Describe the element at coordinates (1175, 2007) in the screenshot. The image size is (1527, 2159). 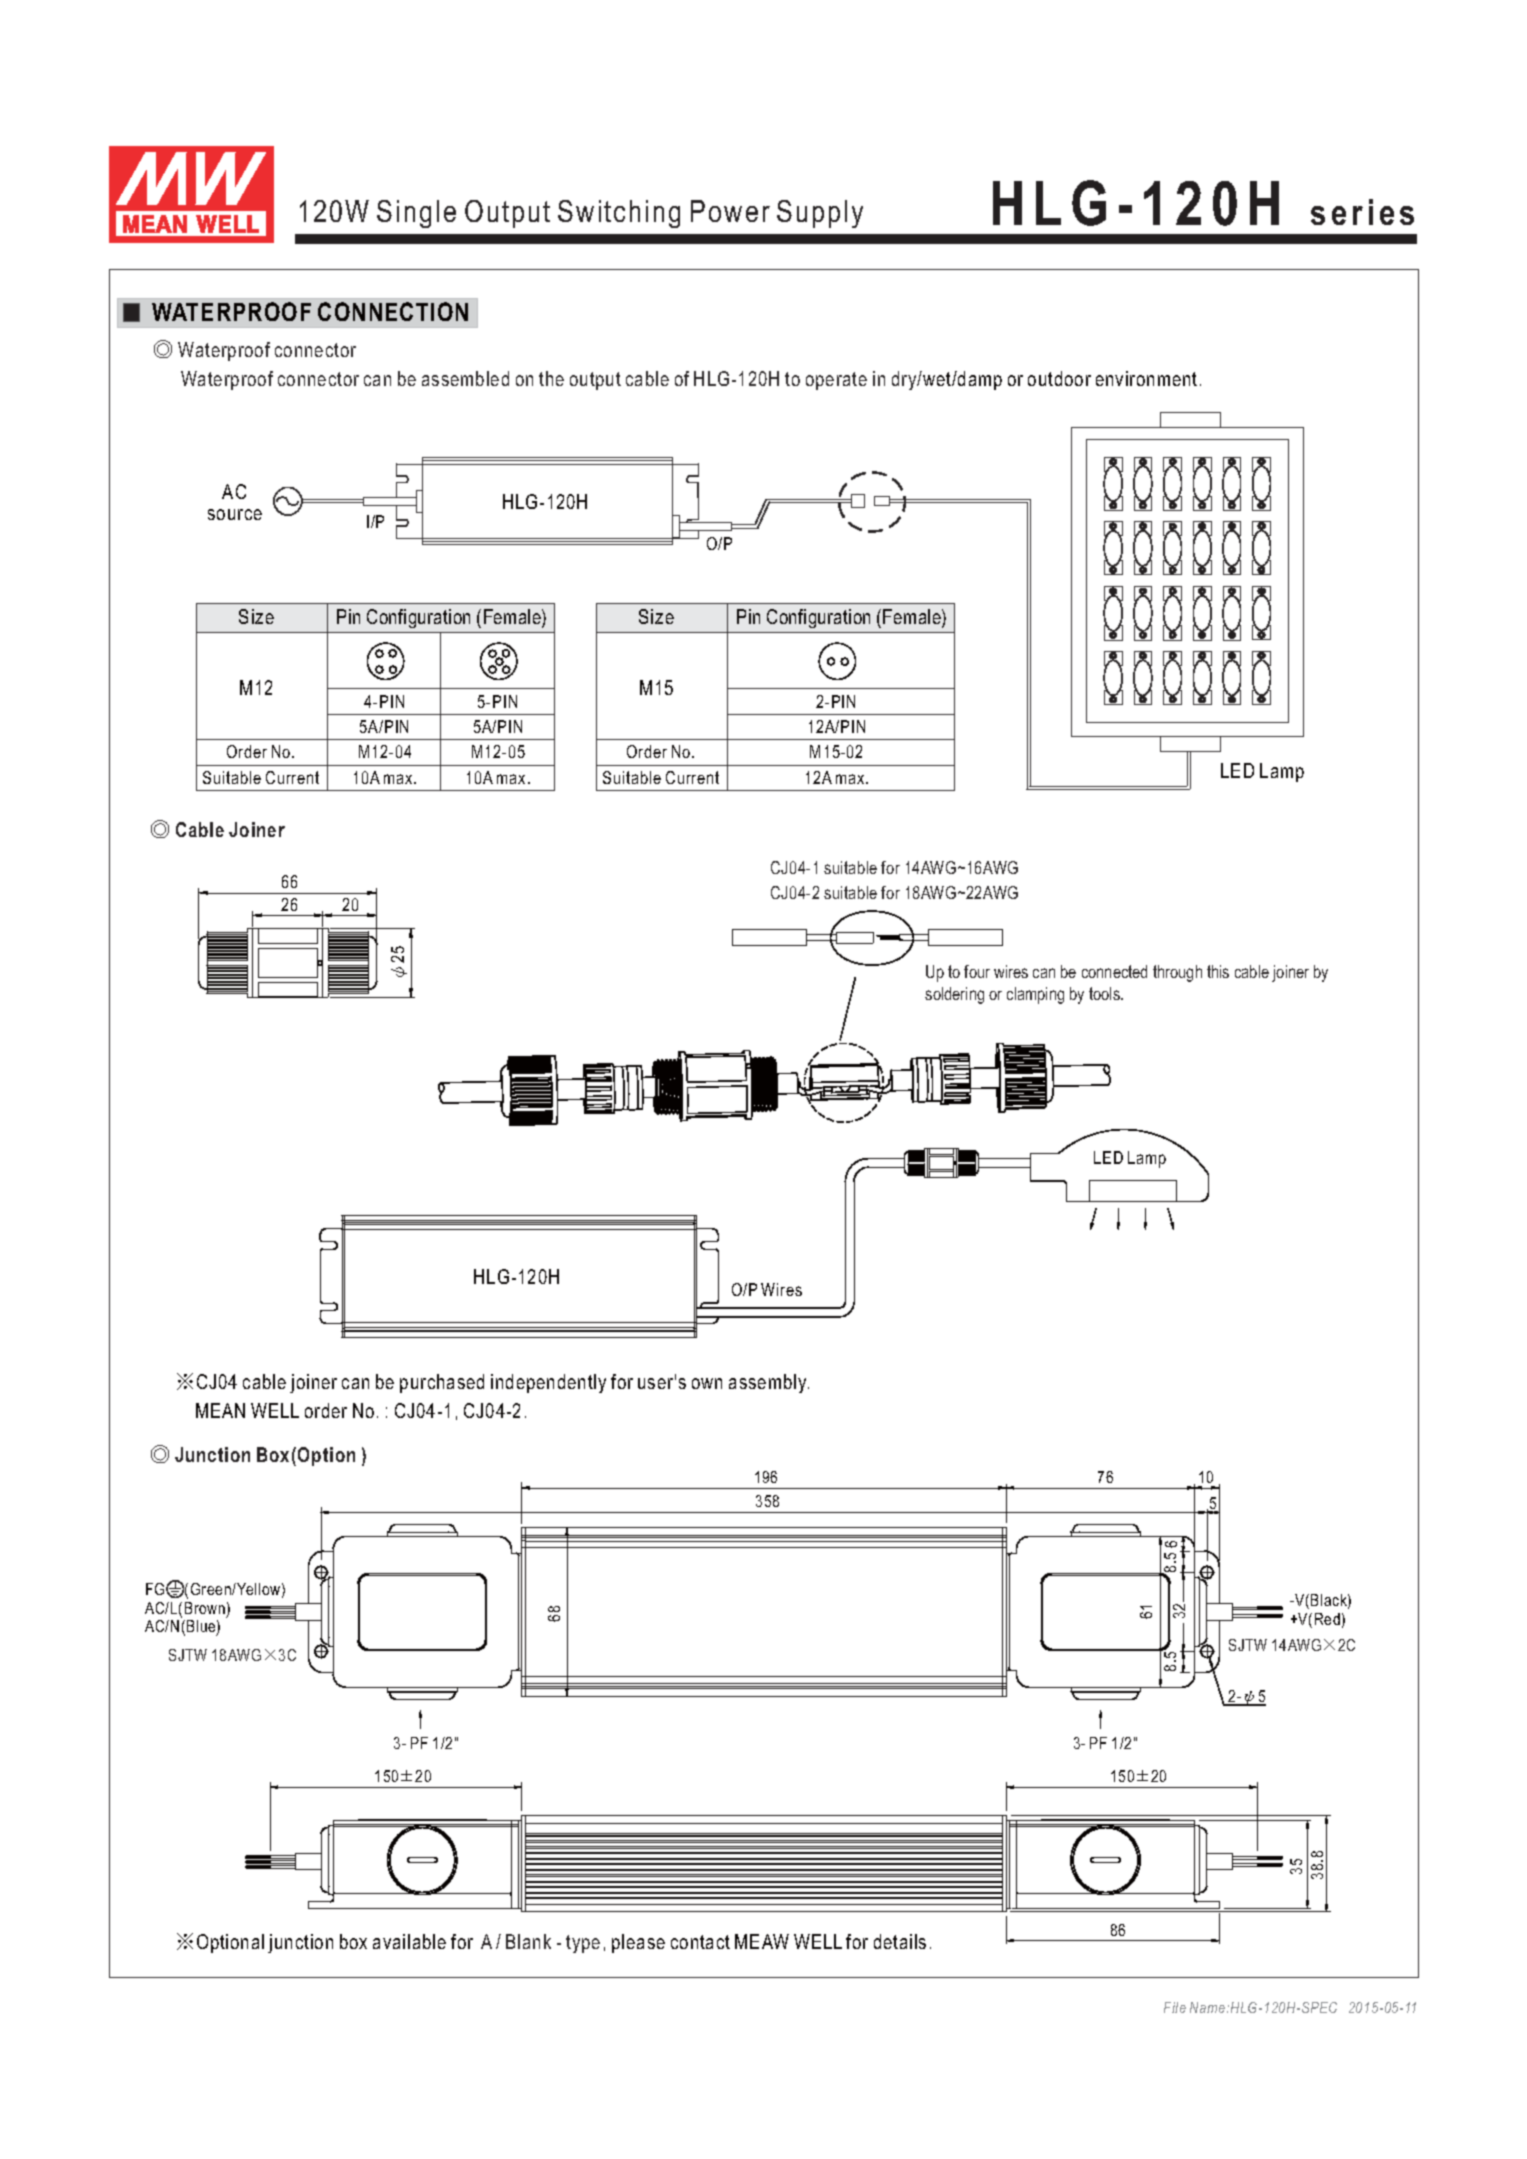
I see `File` at that location.
